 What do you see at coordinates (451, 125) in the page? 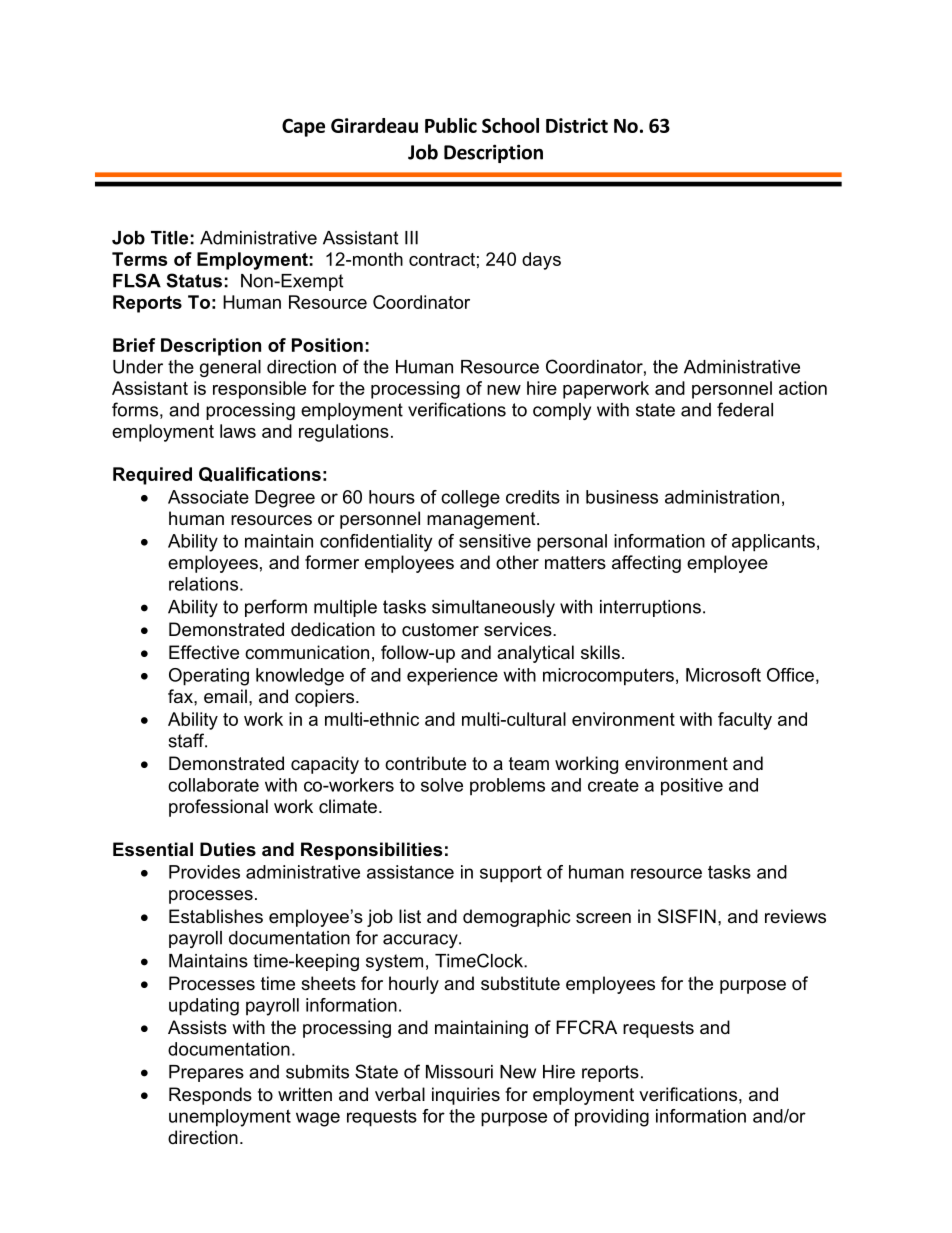
I see `Public` at bounding box center [451, 125].
